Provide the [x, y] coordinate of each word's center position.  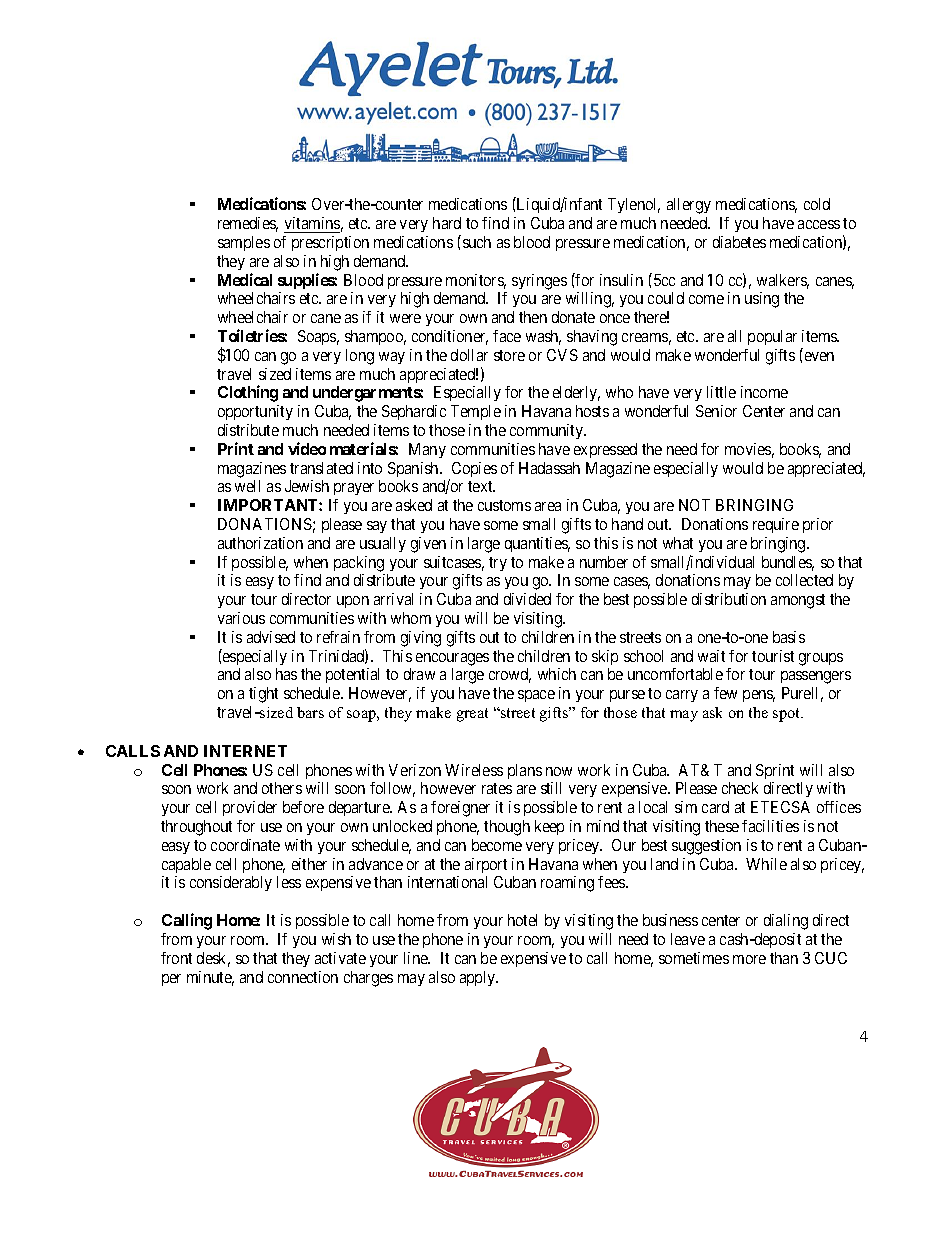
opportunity [255, 412]
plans [525, 771]
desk [213, 959]
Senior [716, 411]
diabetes [739, 242]
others [282, 788]
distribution [729, 599]
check [740, 788]
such [475, 241]
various [241, 618]
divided [527, 599]
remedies [248, 224]
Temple [476, 412]
